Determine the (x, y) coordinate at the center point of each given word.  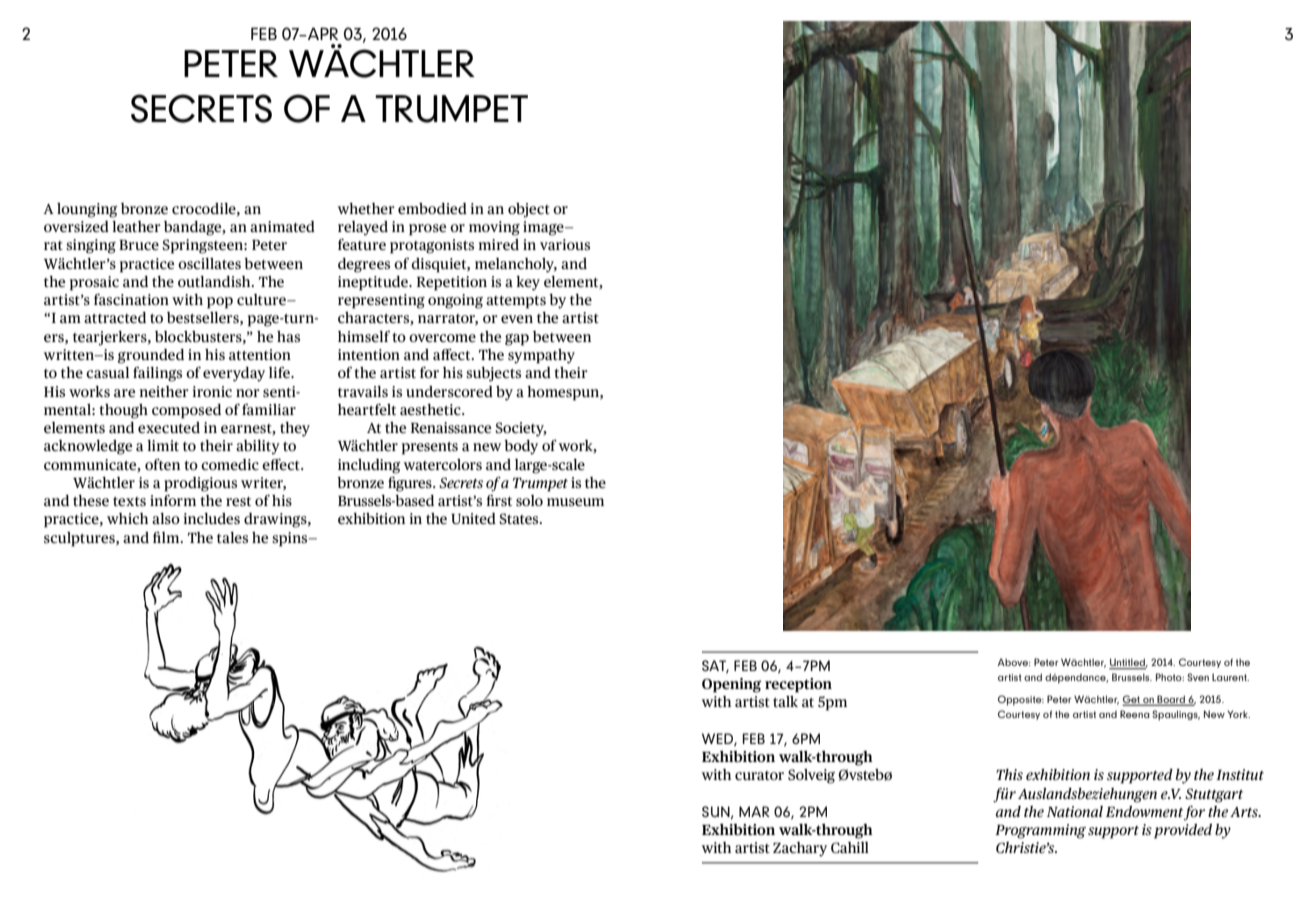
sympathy (541, 356)
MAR (754, 811)
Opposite (1021, 700)
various (565, 244)
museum (575, 502)
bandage (194, 228)
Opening (731, 685)
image (544, 228)
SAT (715, 666)
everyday (234, 374)
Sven (1198, 677)
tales (232, 537)
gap (517, 340)
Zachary (800, 849)
